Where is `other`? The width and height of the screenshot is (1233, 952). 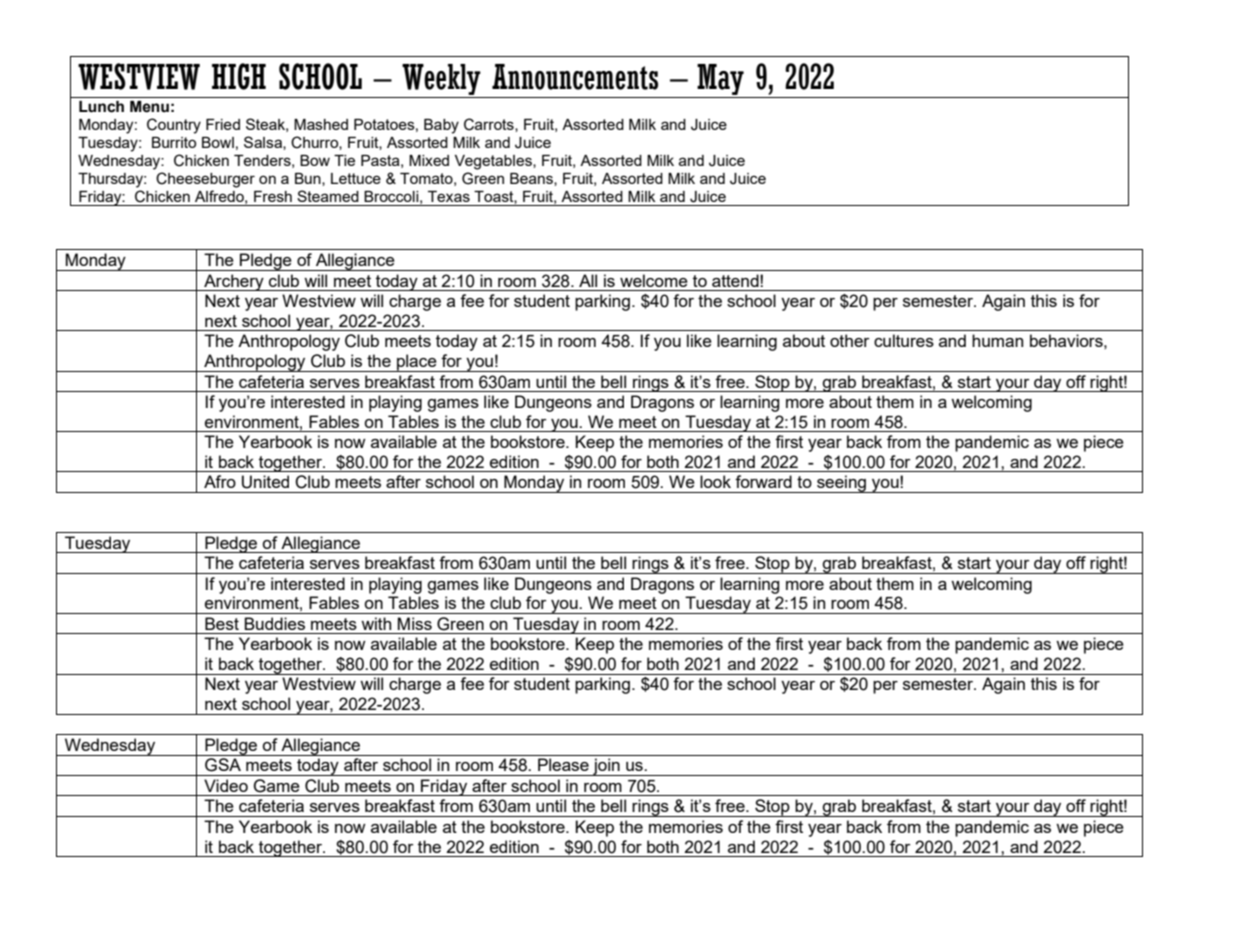
other is located at coordinates (850, 340).
